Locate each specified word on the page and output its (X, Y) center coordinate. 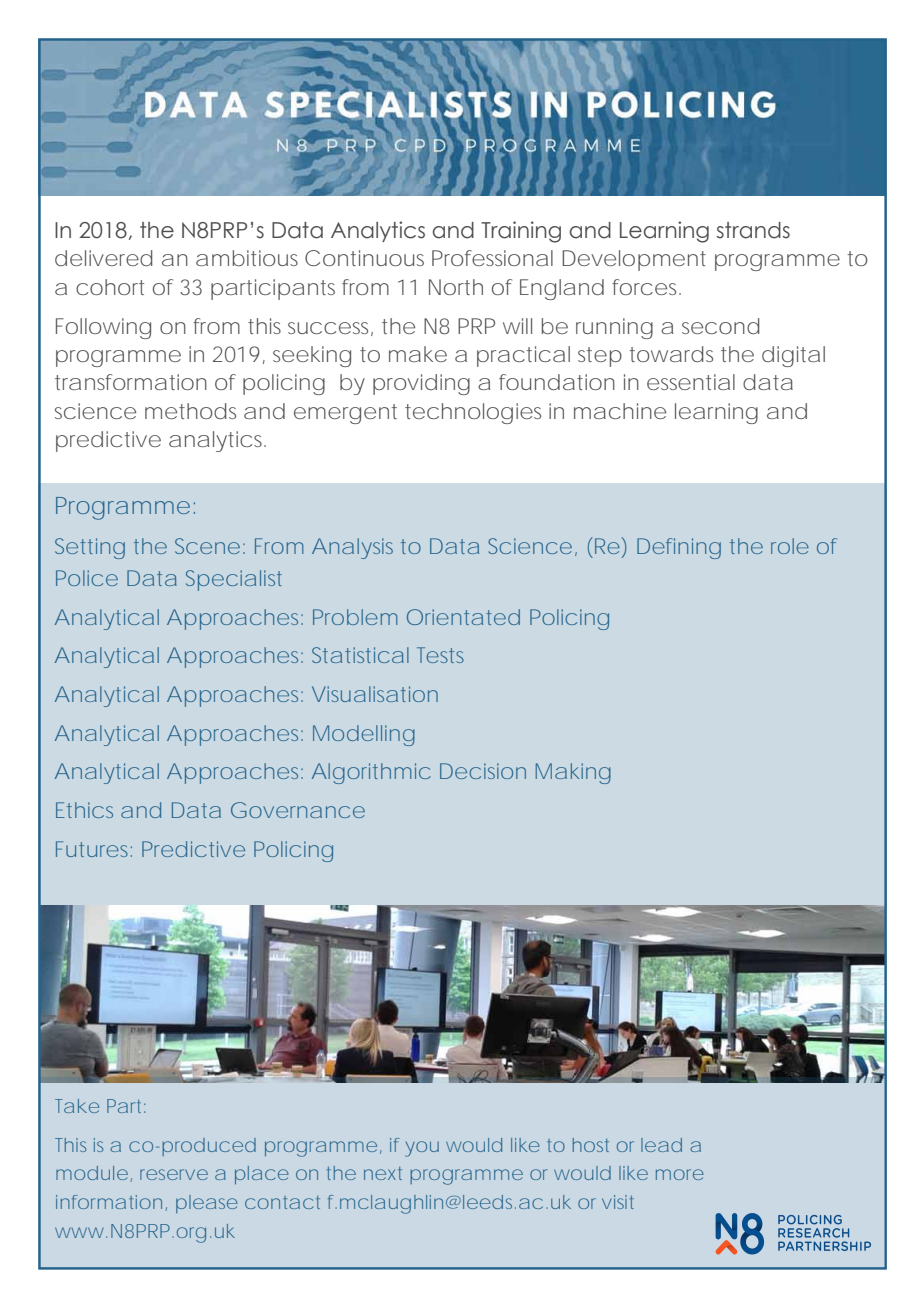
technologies (473, 413)
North (456, 287)
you (422, 1149)
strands (753, 230)
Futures (94, 849)
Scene (207, 546)
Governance (298, 810)
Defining (679, 548)
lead (661, 1145)
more (680, 1174)
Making (573, 773)
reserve (174, 1174)
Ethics (84, 810)
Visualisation (375, 694)
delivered (103, 258)
